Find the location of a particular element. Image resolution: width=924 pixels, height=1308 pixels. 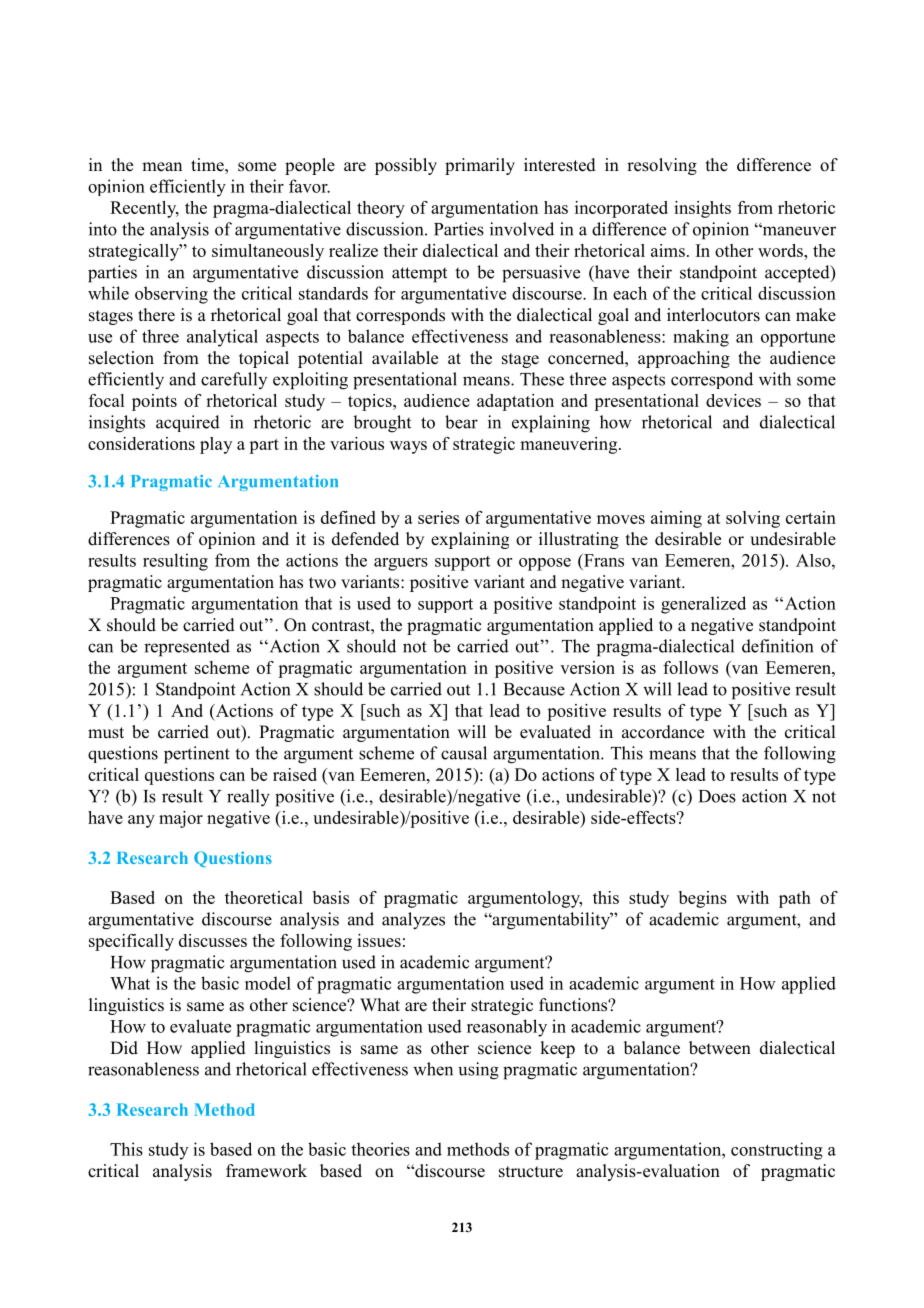

theories is located at coordinates (380, 1149).
